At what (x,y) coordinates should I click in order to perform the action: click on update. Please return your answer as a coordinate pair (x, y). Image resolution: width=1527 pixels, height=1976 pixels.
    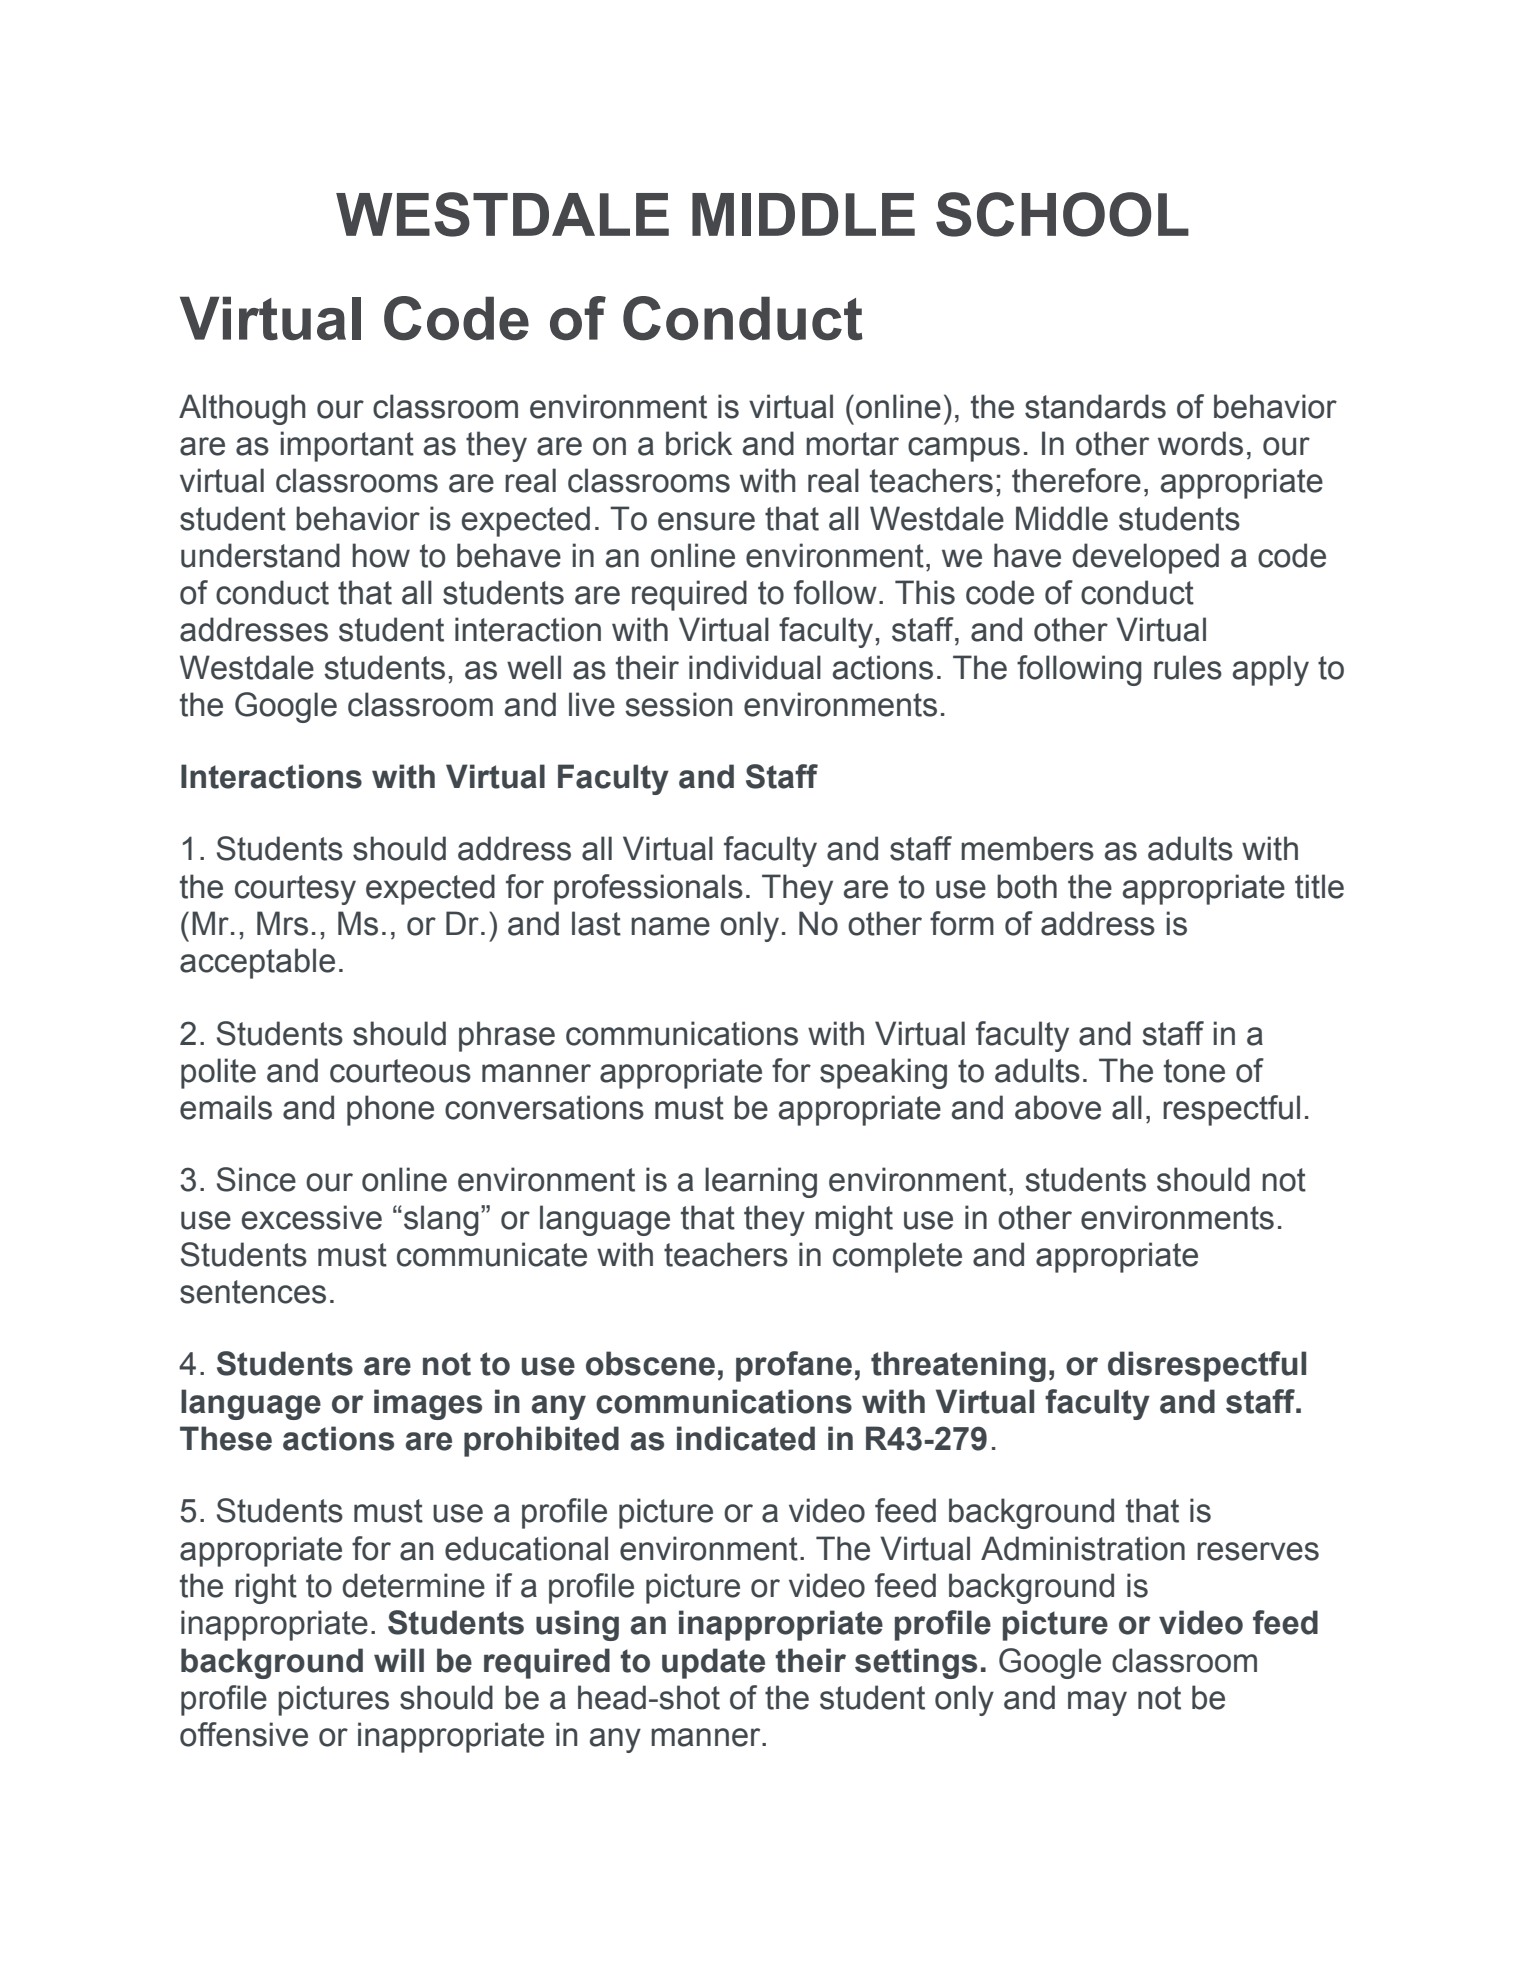
    Looking at the image, I should click on (713, 1663).
